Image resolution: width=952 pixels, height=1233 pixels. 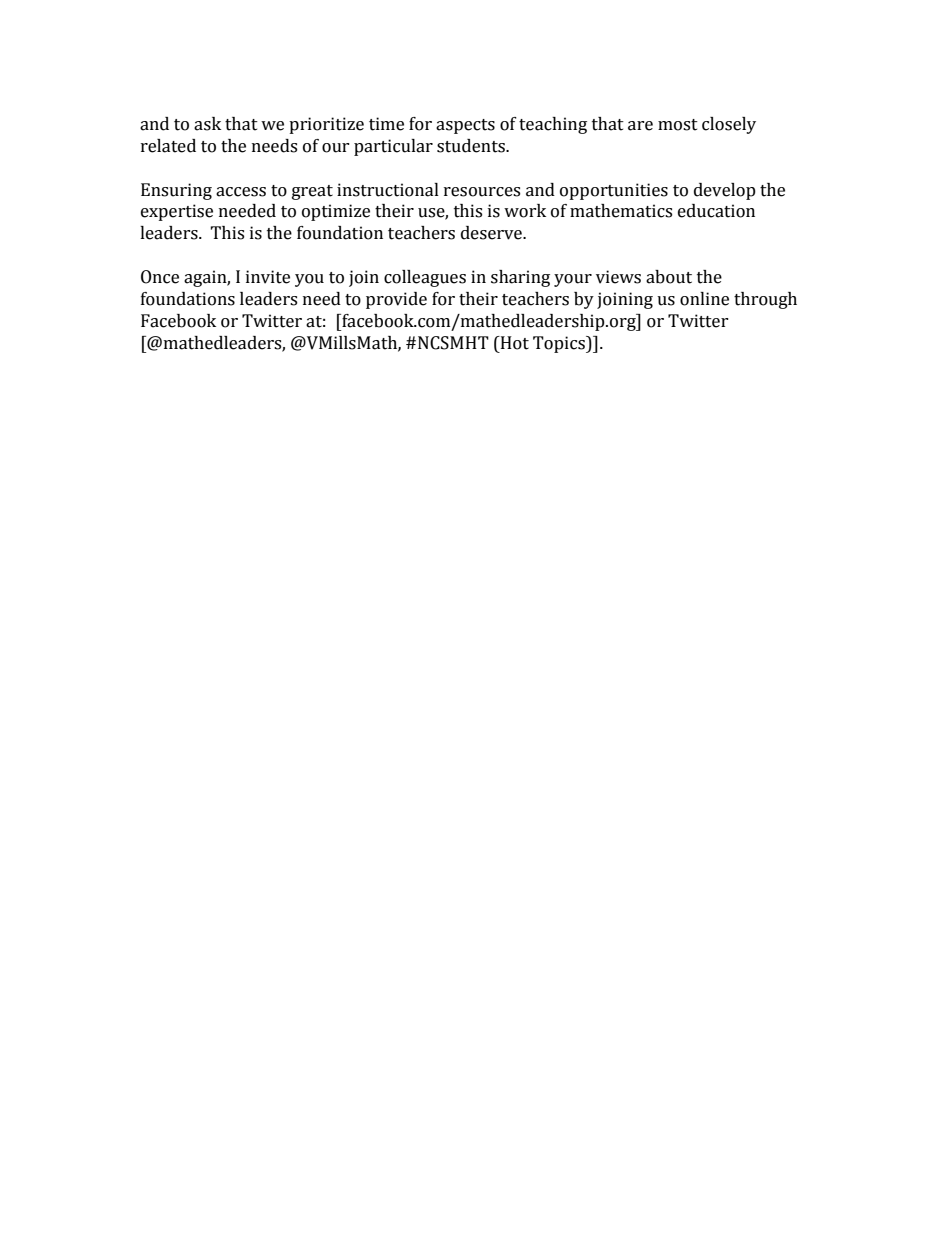 I want to click on Topics, so click(x=560, y=344).
